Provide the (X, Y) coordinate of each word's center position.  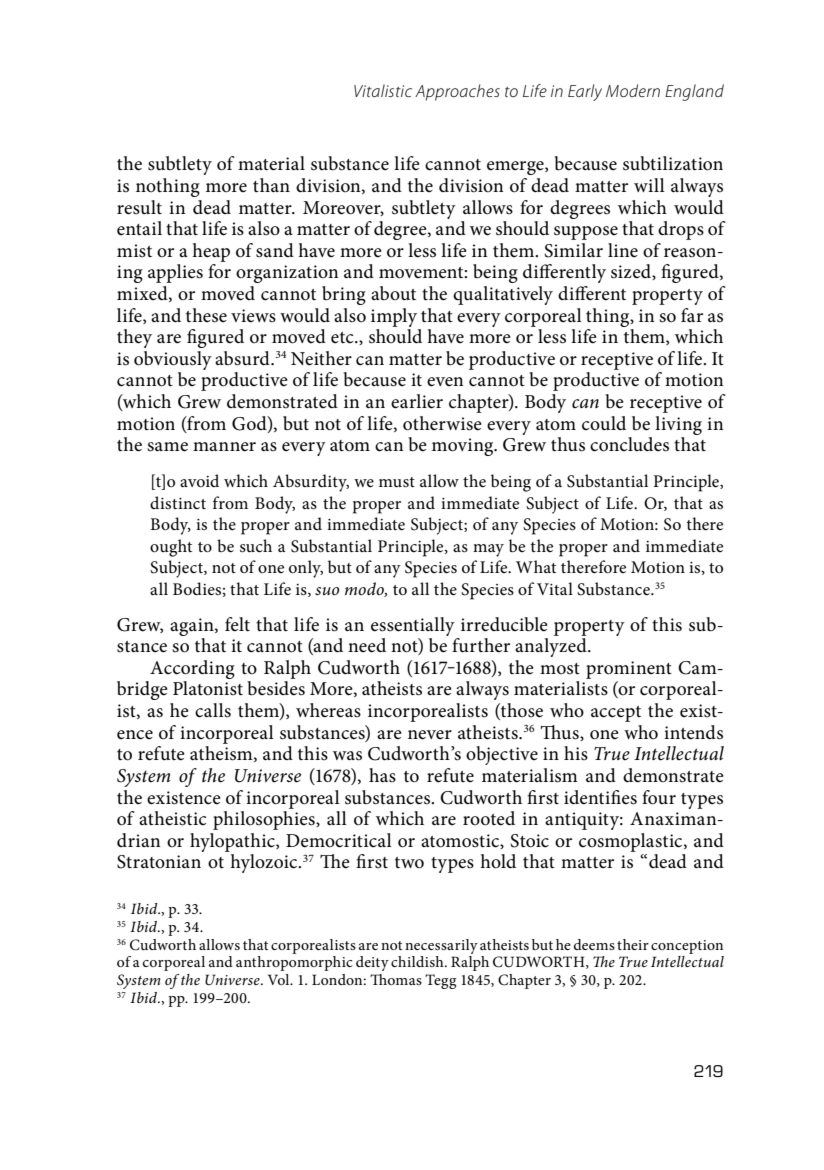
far (692, 315)
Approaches (457, 92)
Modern (633, 90)
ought (171, 548)
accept (616, 714)
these (206, 315)
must (397, 482)
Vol (280, 979)
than (271, 185)
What (536, 566)
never (430, 735)
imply (394, 317)
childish (418, 961)
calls (213, 710)
